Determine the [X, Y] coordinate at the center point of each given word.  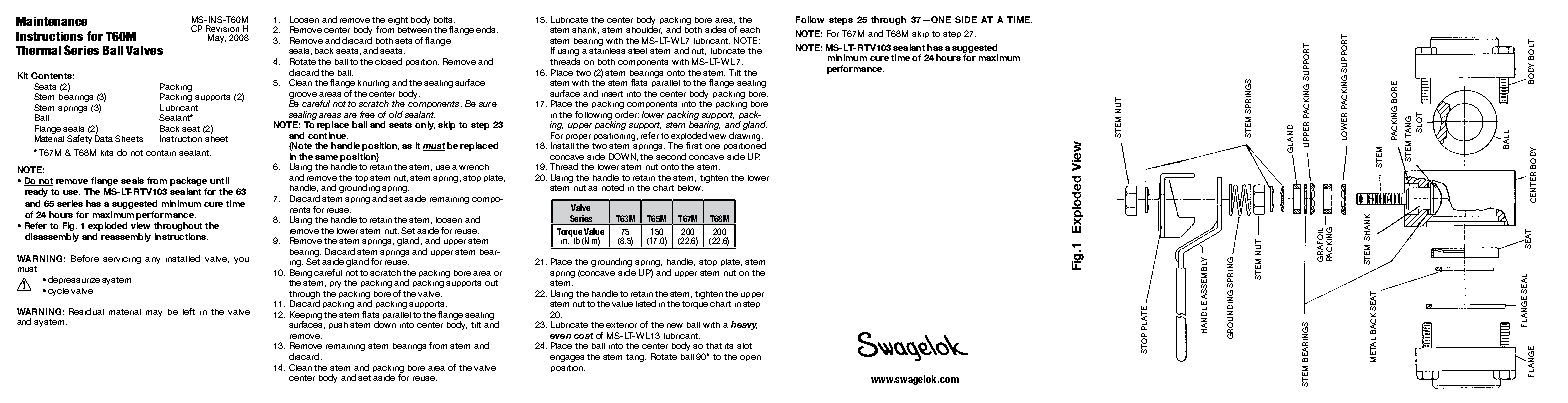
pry [335, 284]
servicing [122, 260]
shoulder [644, 29]
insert [612, 94]
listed [646, 303]
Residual [86, 311]
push [338, 325]
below [690, 188]
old [396, 114]
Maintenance [51, 21]
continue [328, 135]
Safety [79, 139]
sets [403, 41]
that [714, 346]
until [219, 180]
